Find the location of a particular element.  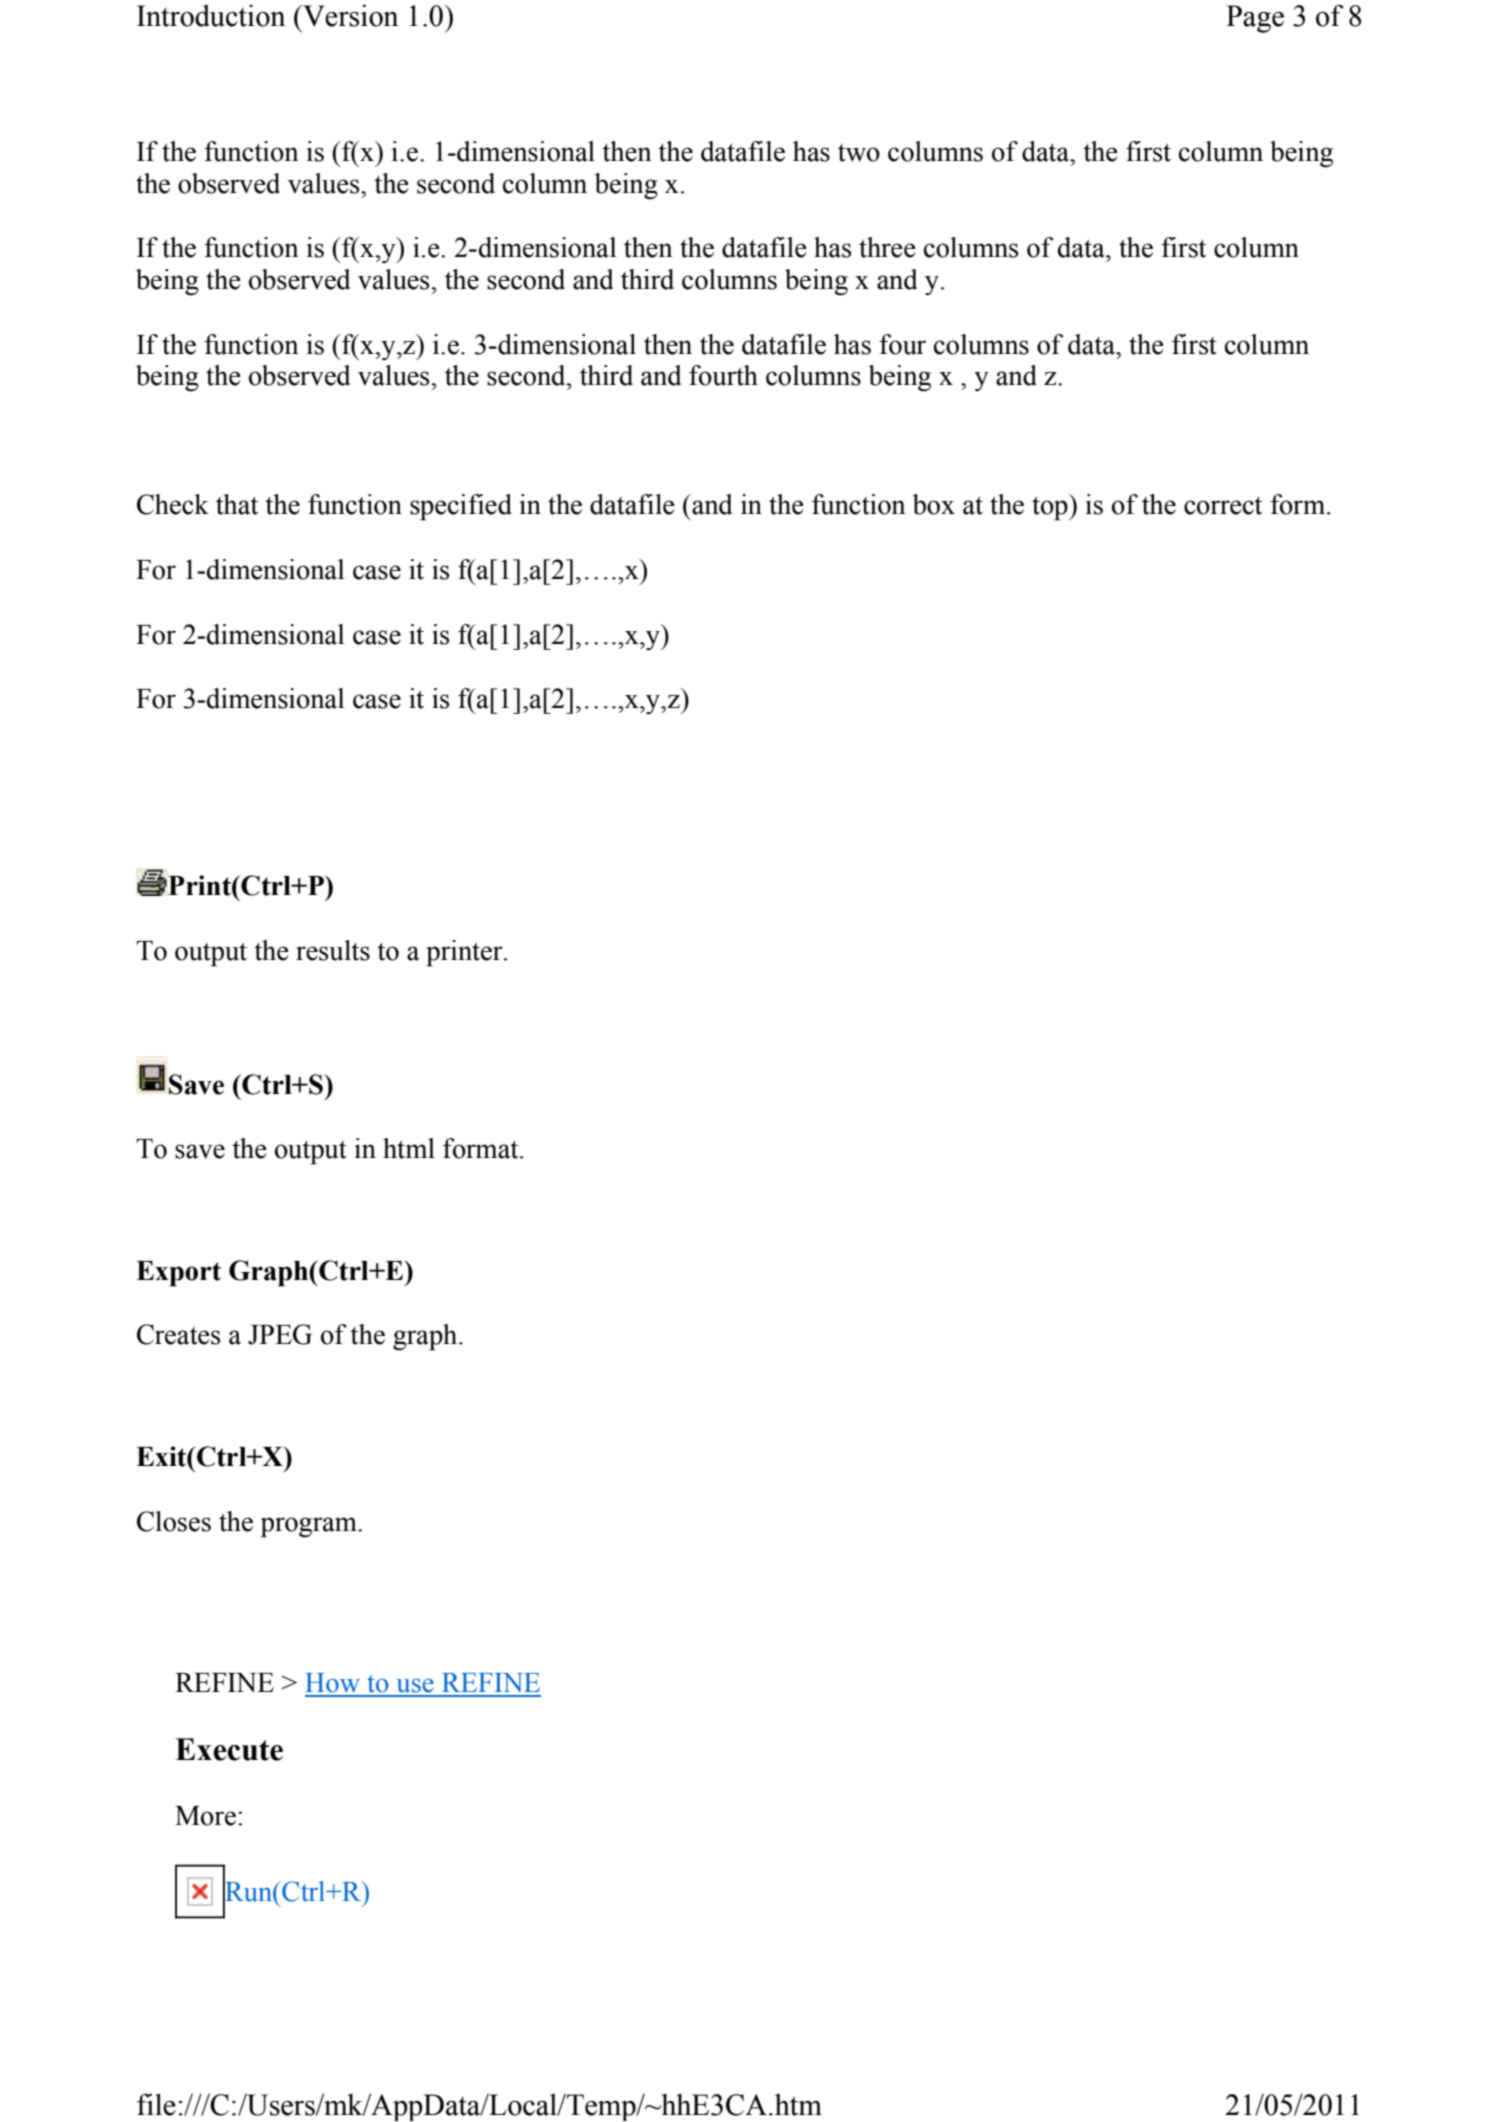

html is located at coordinates (409, 1148).
